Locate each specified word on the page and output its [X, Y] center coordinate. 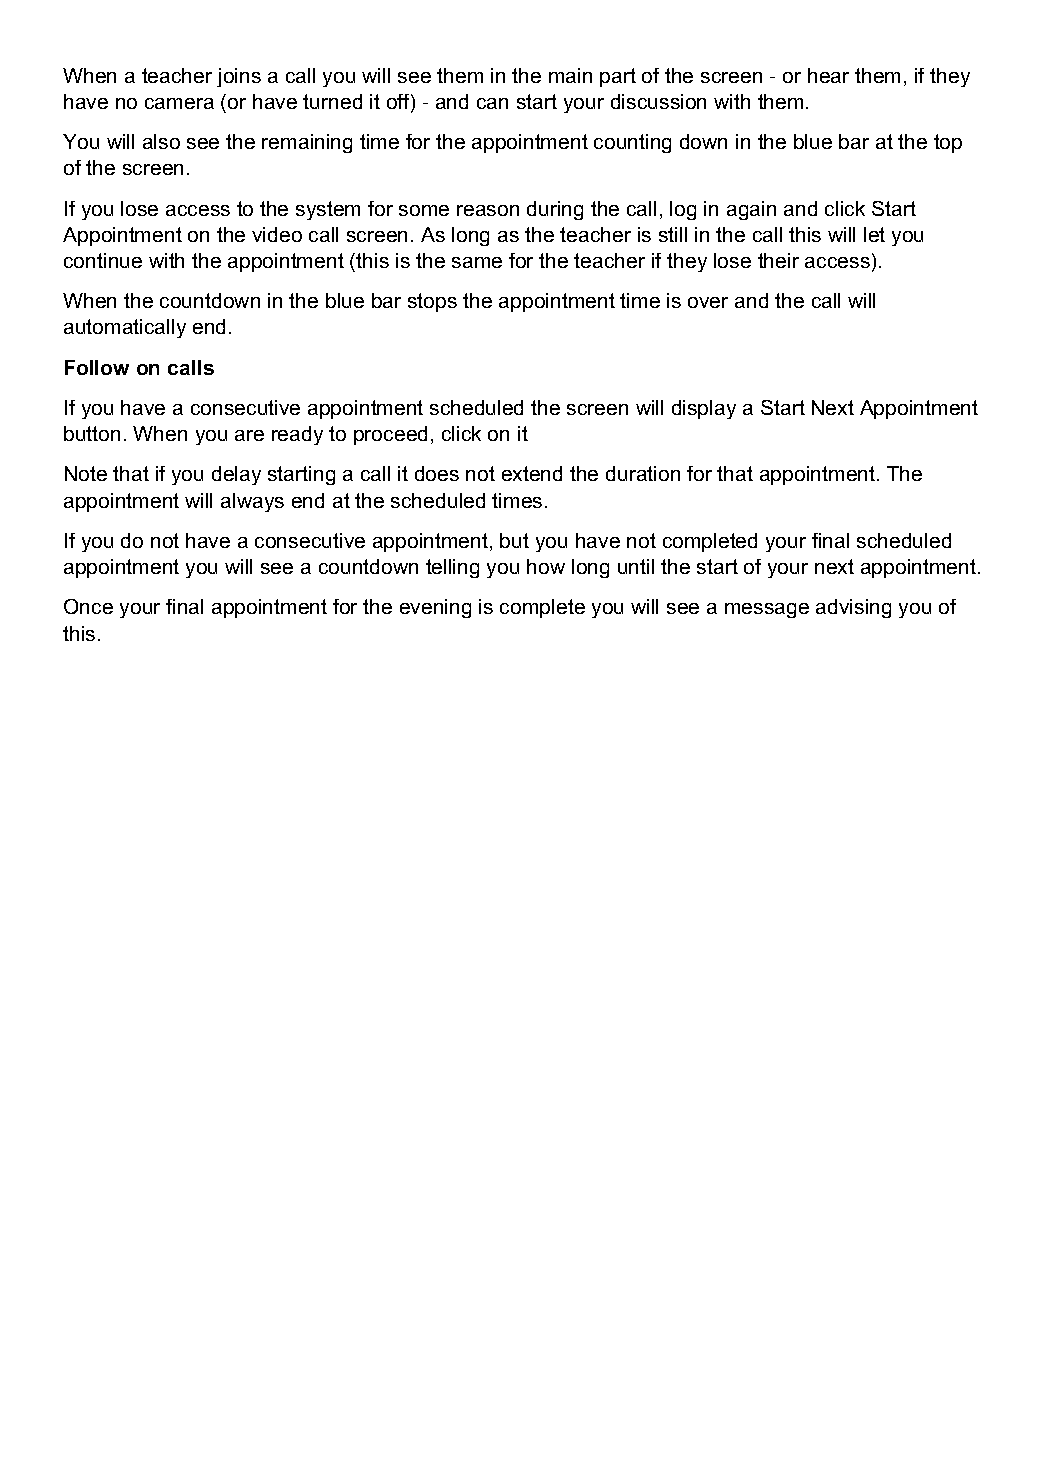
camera [179, 103]
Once [88, 606]
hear [828, 75]
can [492, 103]
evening [435, 608]
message [767, 610]
